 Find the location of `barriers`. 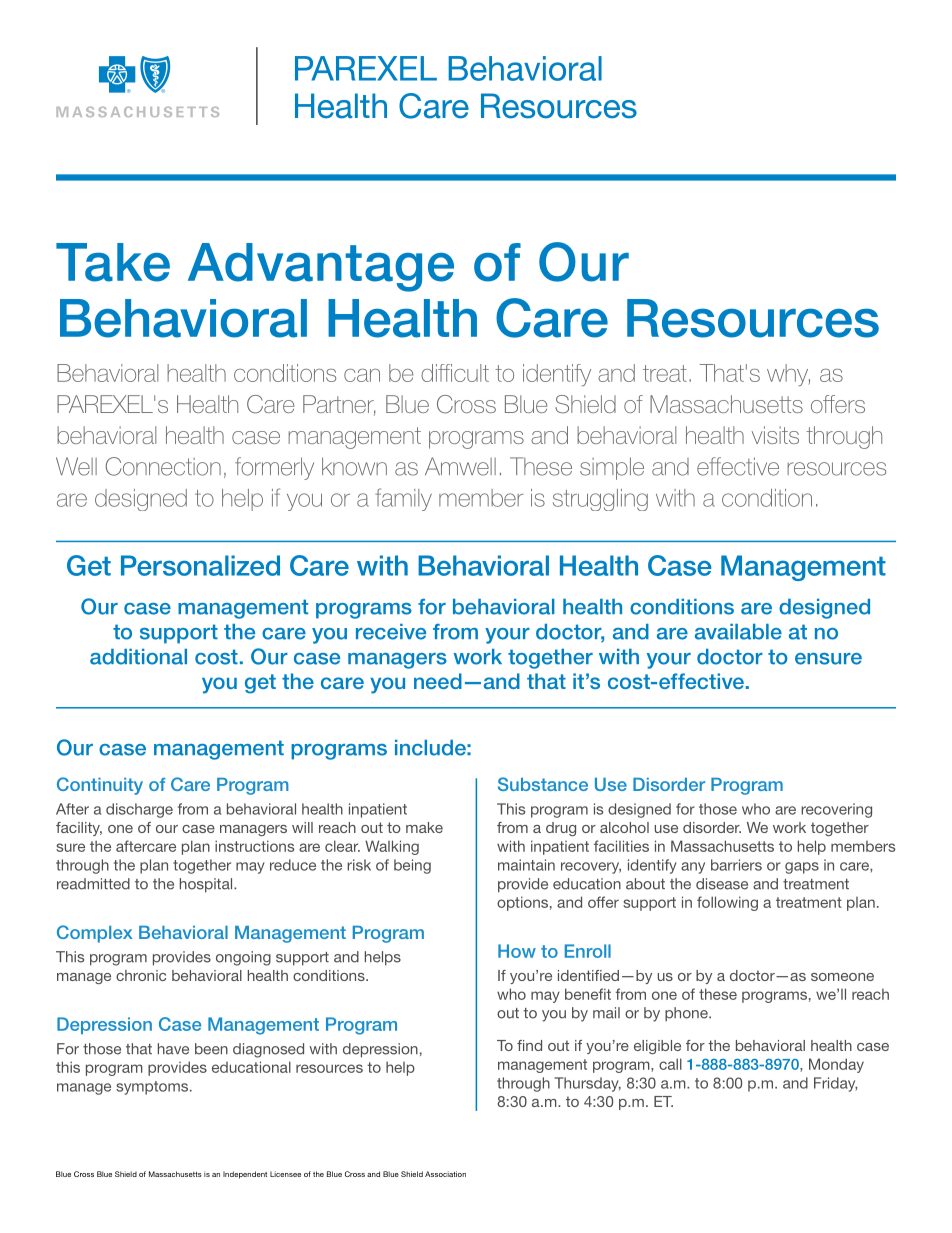

barriers is located at coordinates (736, 865).
